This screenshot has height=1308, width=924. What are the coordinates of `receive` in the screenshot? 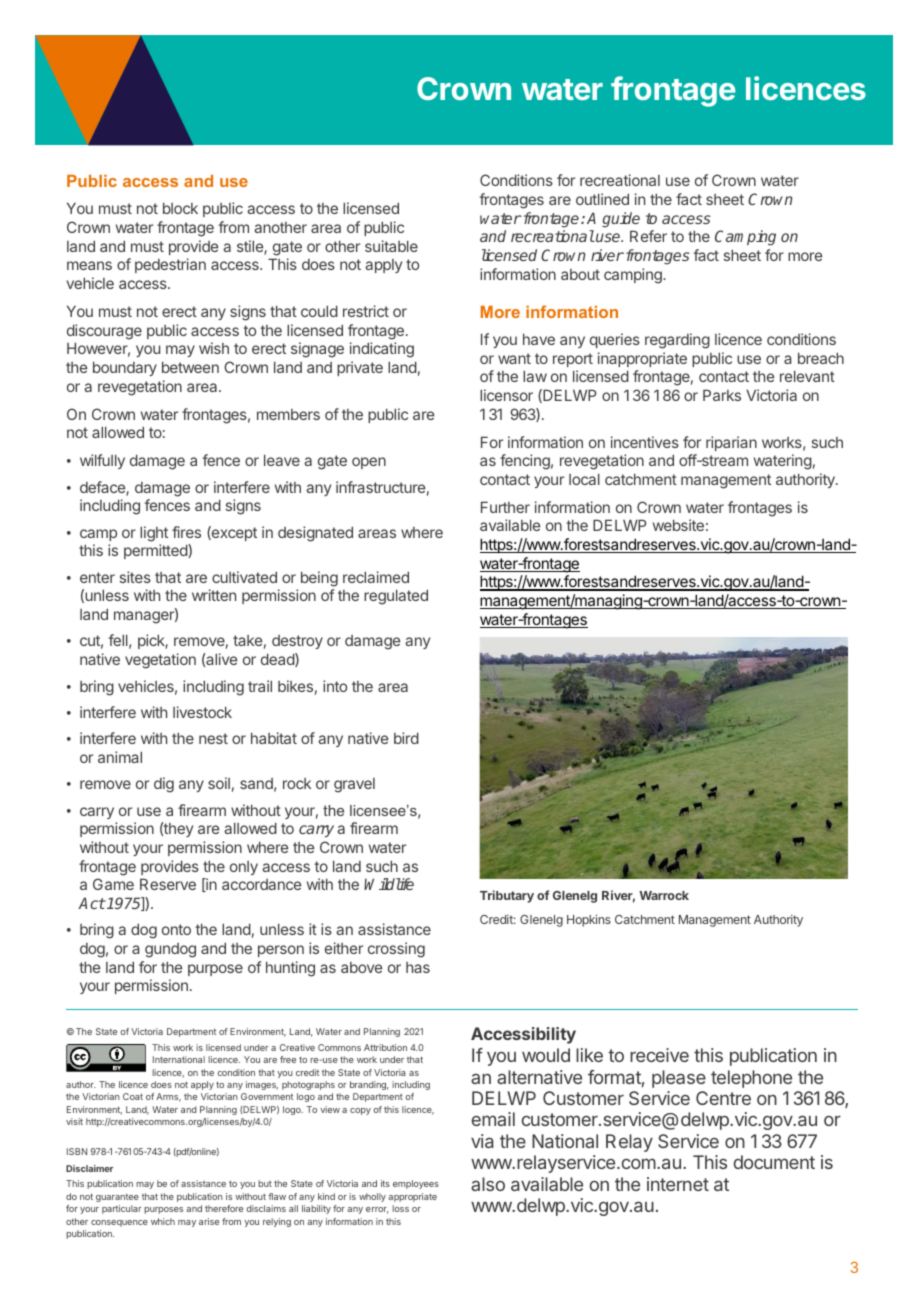 It's located at (659, 1055).
